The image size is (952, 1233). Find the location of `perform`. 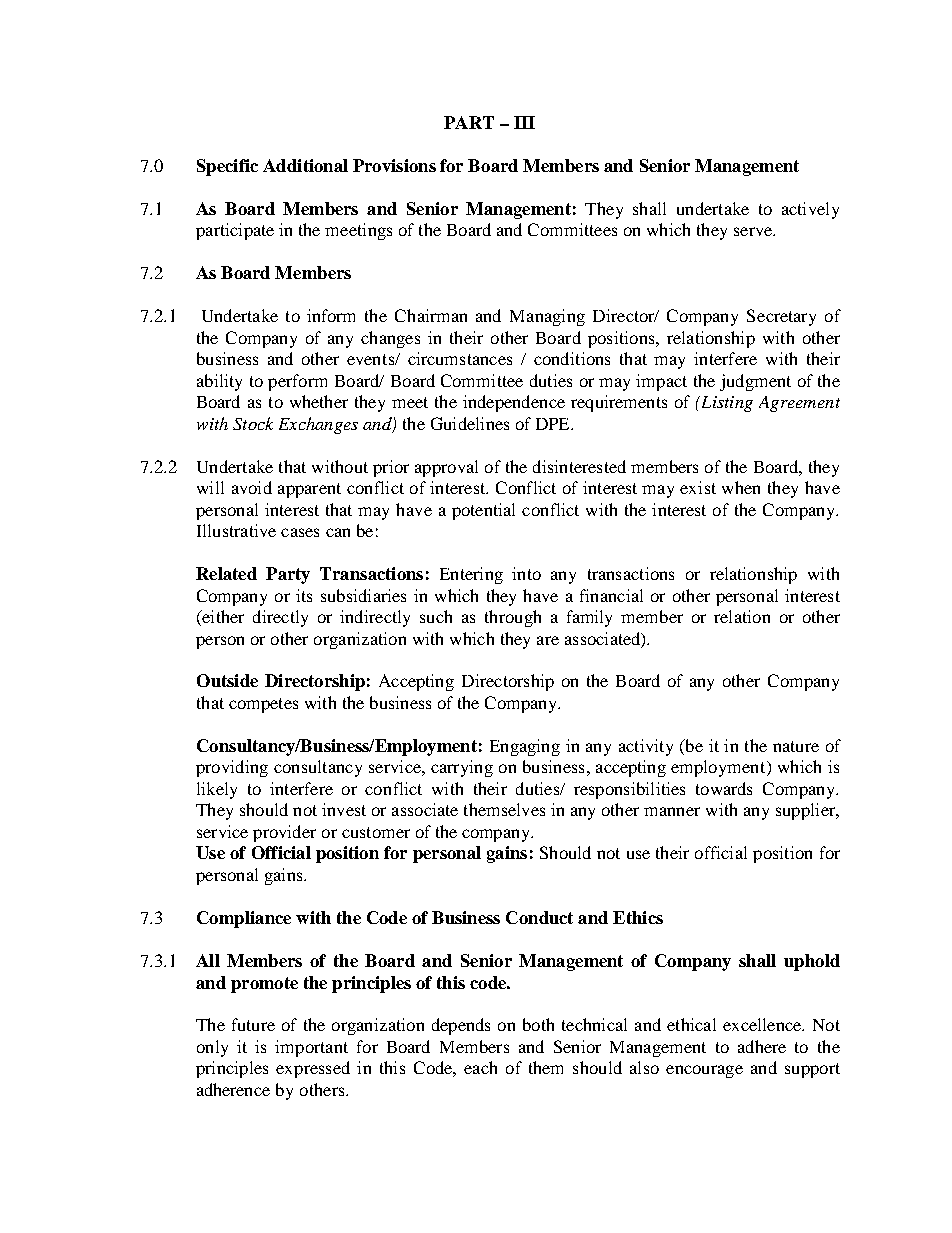

perform is located at coordinates (297, 382).
